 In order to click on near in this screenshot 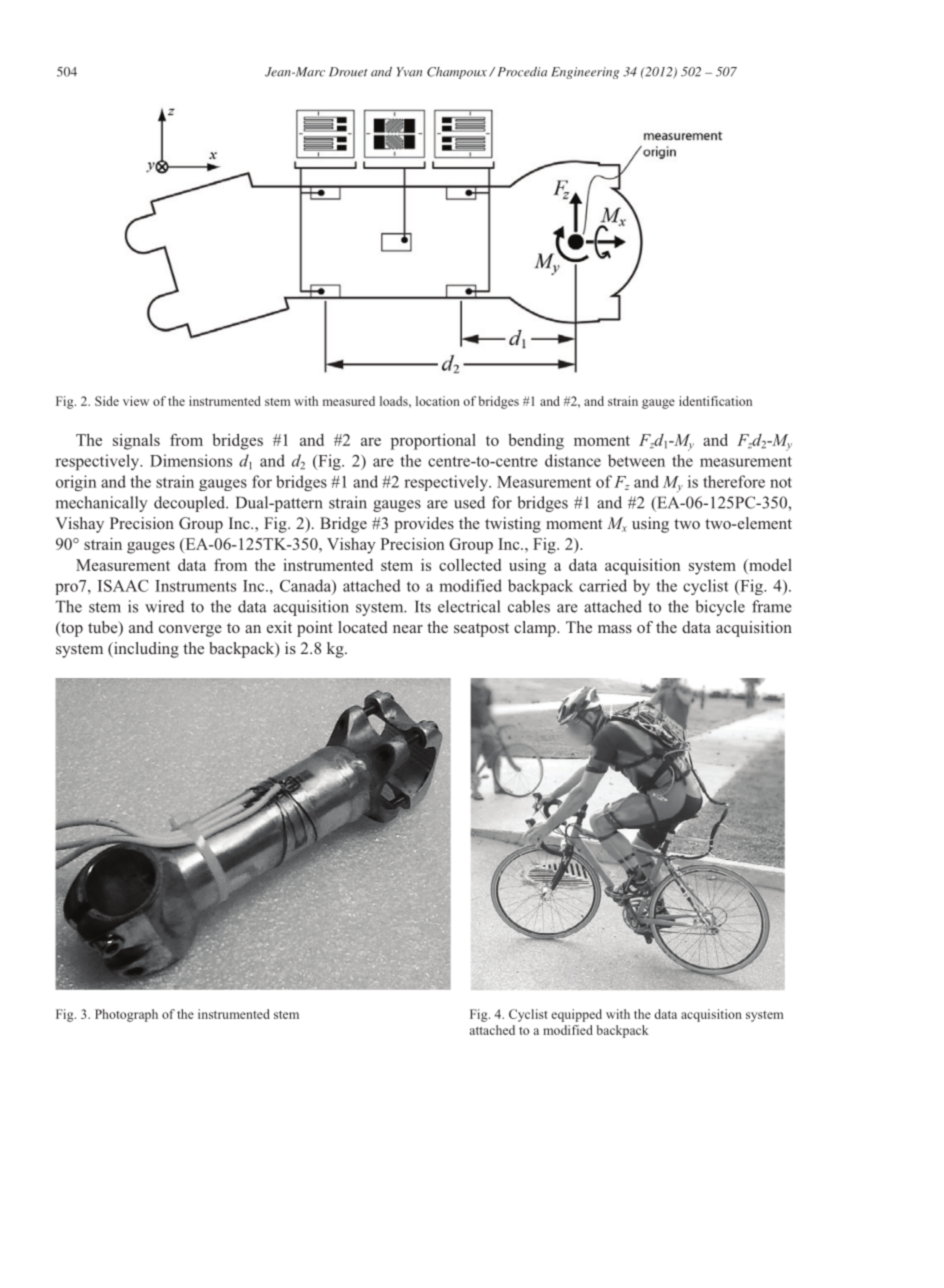, I will do `click(408, 629)`.
